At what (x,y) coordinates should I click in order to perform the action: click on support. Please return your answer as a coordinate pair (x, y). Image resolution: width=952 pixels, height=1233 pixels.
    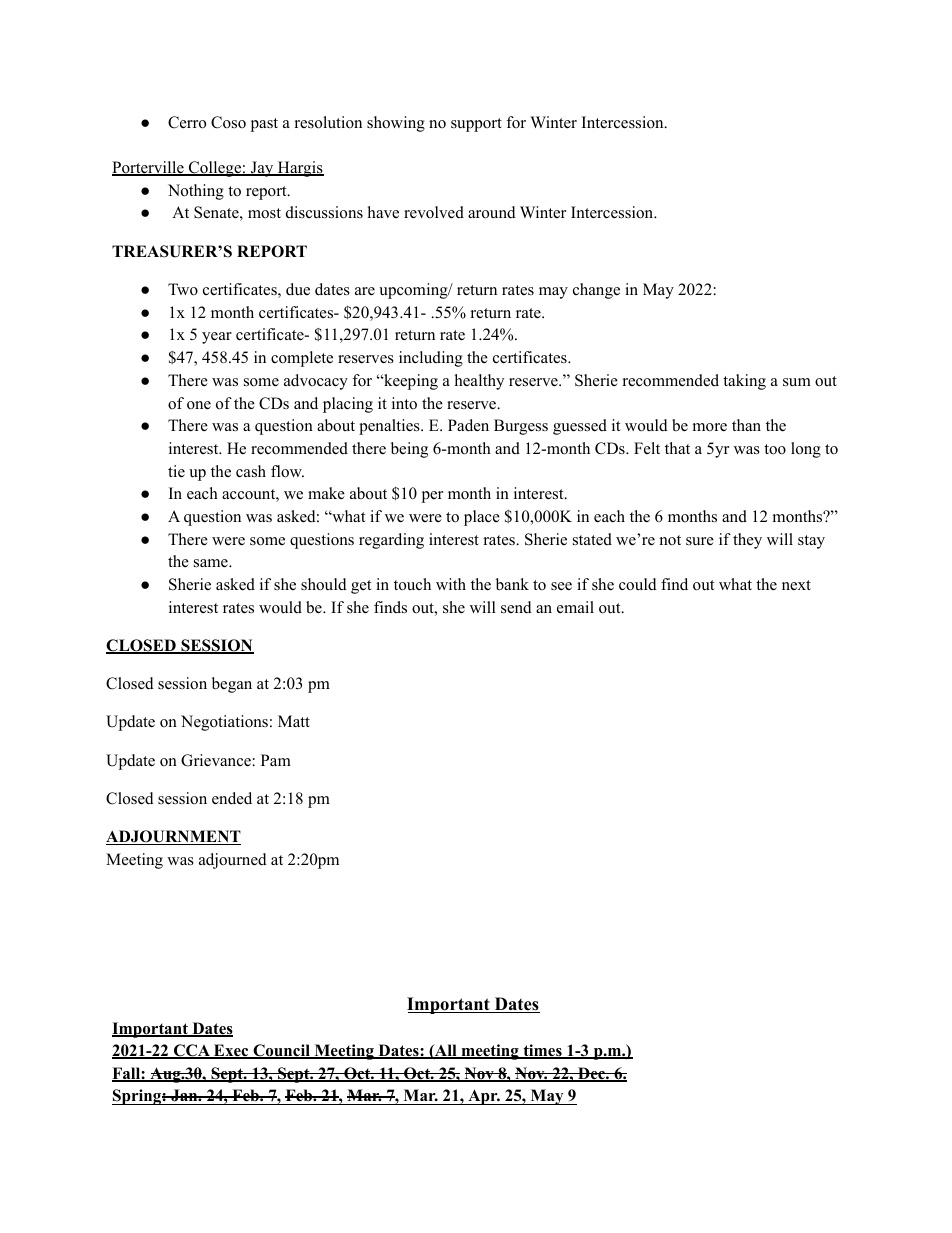
    Looking at the image, I should click on (476, 125).
